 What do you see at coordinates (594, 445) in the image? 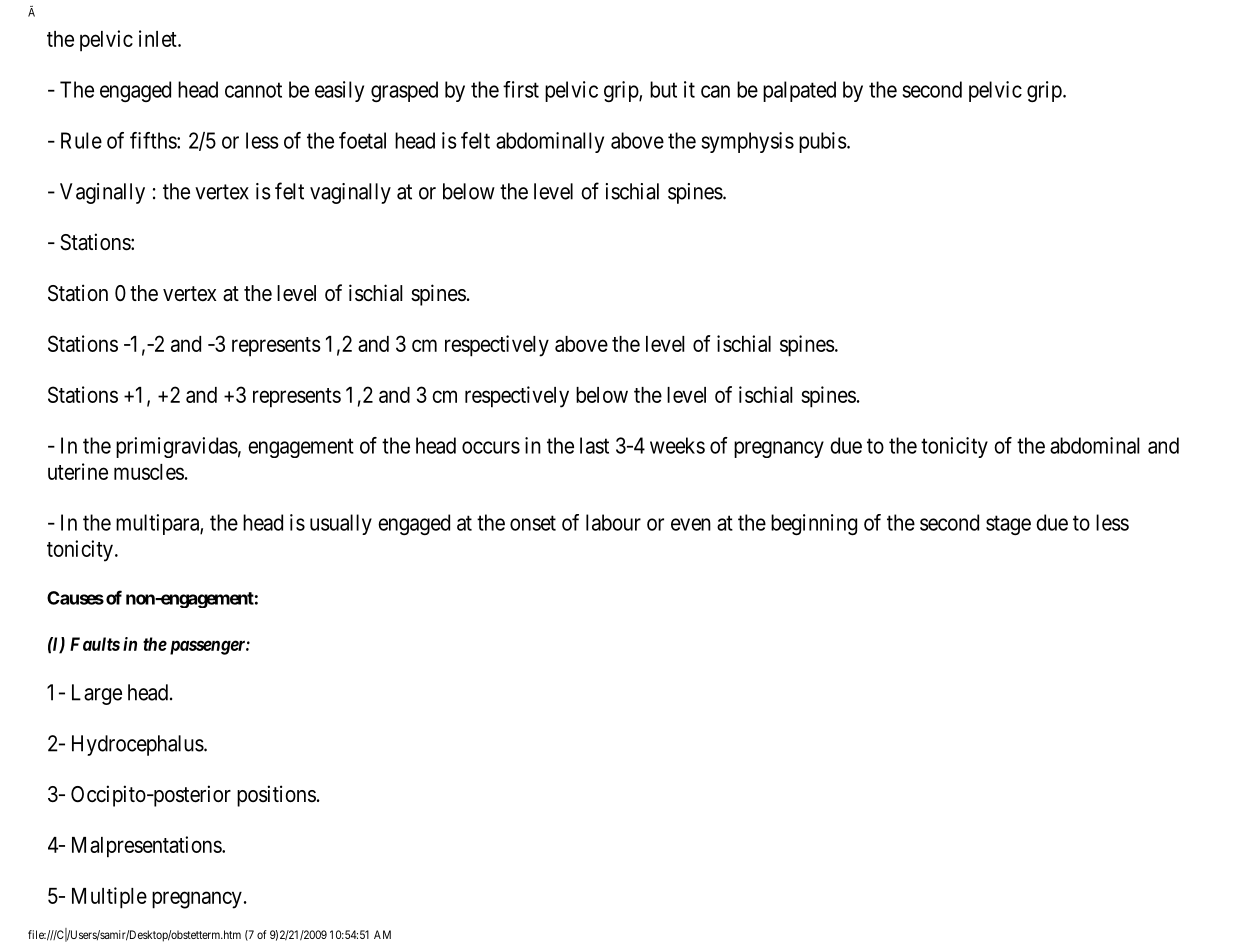
I see `last` at bounding box center [594, 445].
